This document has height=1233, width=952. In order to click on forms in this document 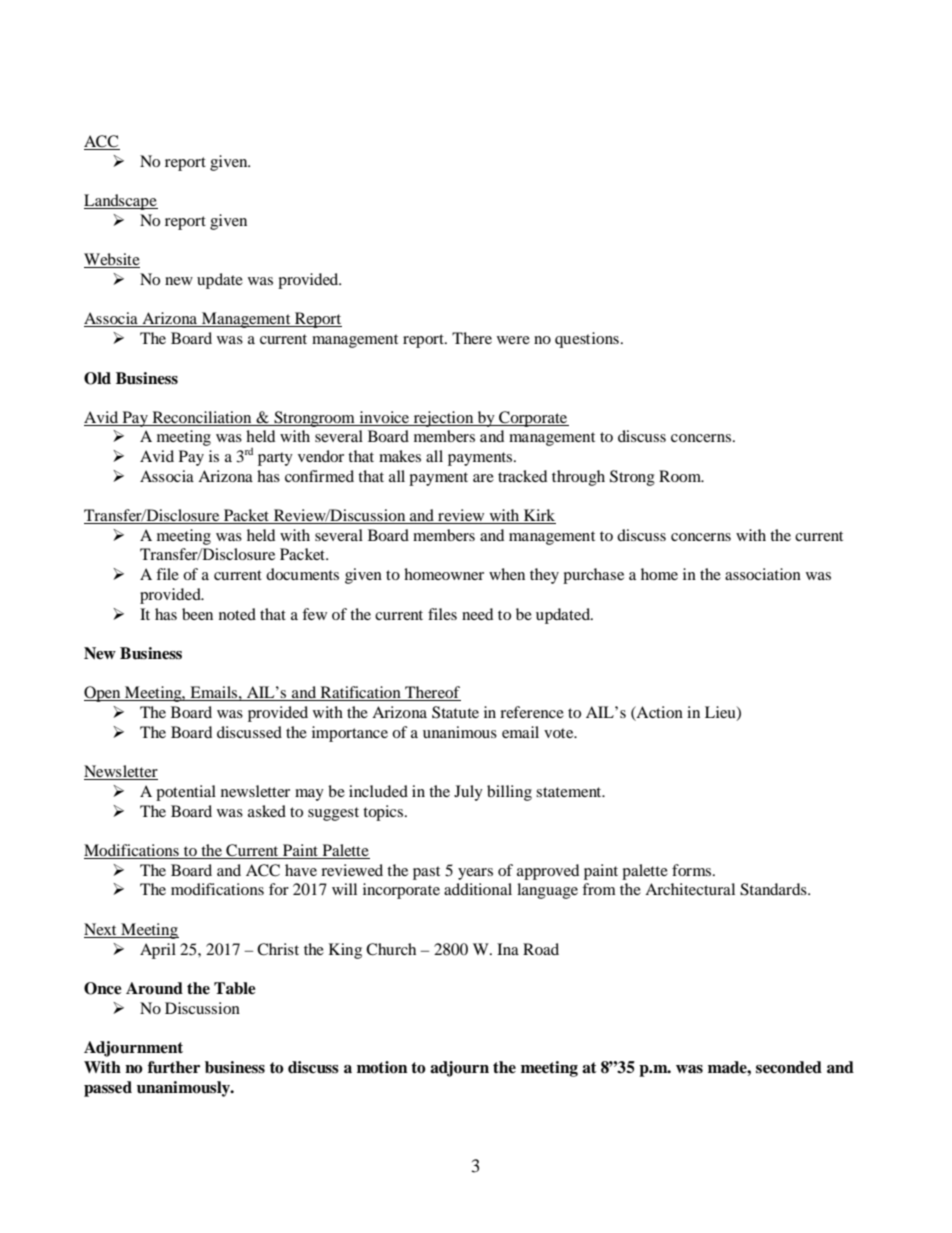, I will do `click(693, 870)`.
